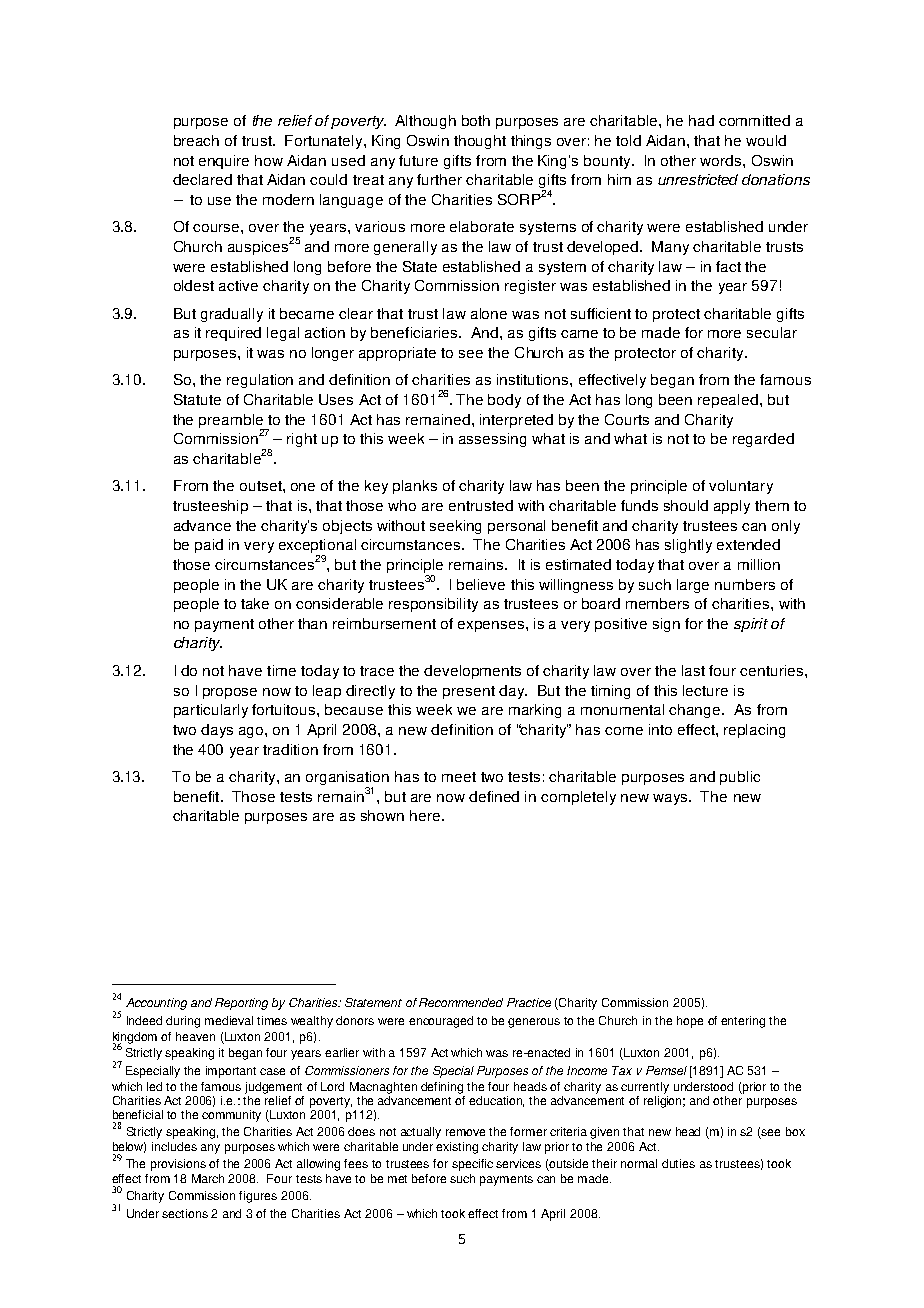 The image size is (924, 1308). What do you see at coordinates (262, 486) in the page?
I see `outset` at bounding box center [262, 486].
